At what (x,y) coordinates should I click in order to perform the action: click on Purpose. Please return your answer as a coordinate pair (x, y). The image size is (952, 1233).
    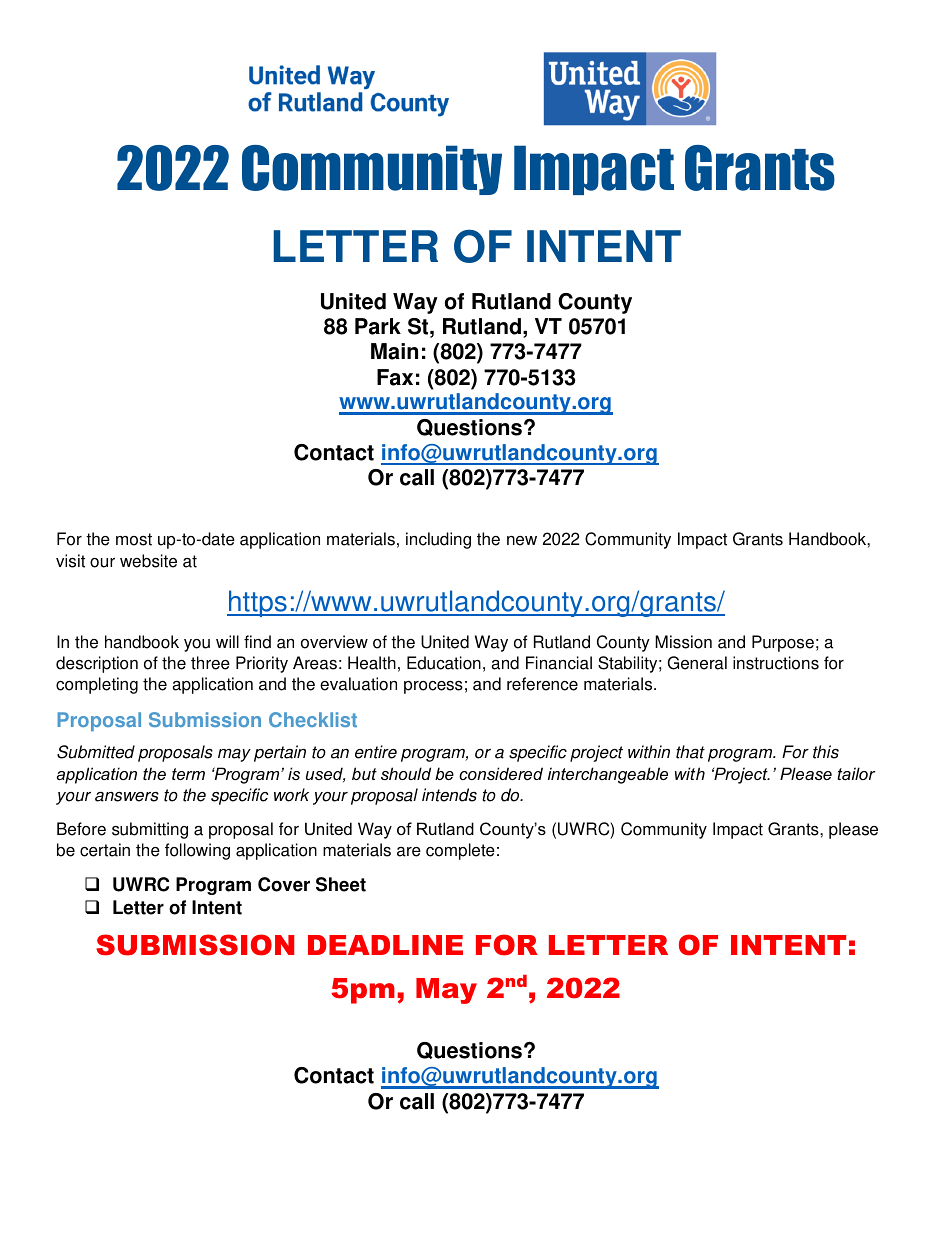
    Looking at the image, I should click on (783, 643).
